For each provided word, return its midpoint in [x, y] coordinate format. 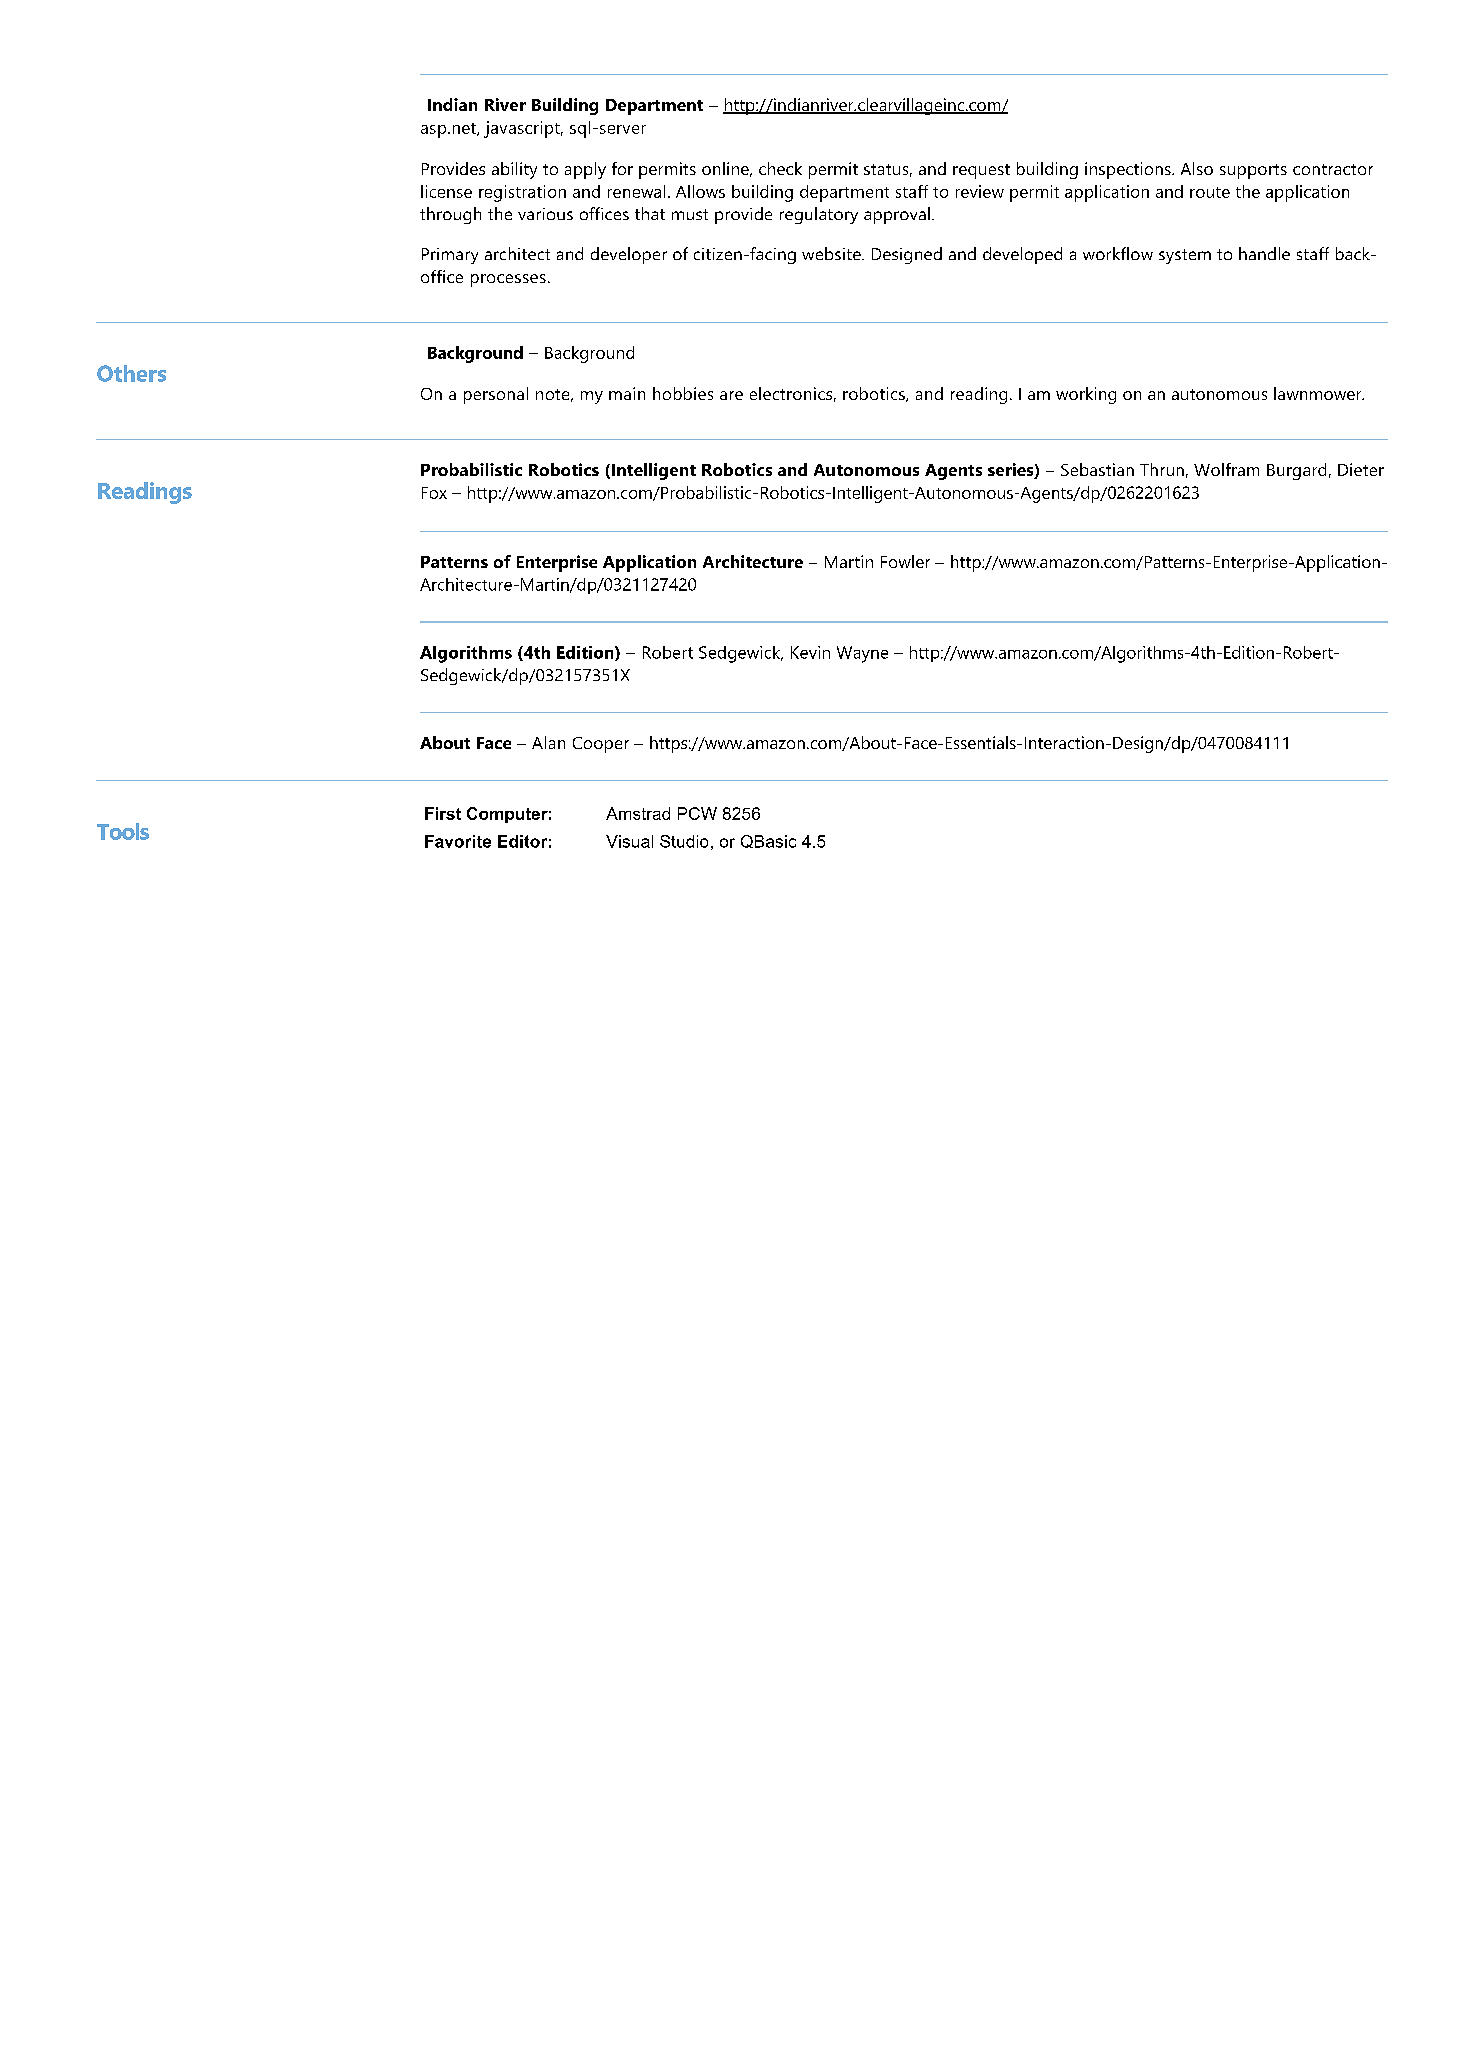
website [832, 253]
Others [131, 373]
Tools [123, 831]
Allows [700, 191]
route [1210, 192]
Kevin [810, 652]
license [446, 191]
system [1185, 256]
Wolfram [1226, 469]
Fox [434, 493]
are [731, 395]
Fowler [905, 561]
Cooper [601, 745]
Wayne [862, 654]
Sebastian [1097, 469]
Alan [548, 742]
